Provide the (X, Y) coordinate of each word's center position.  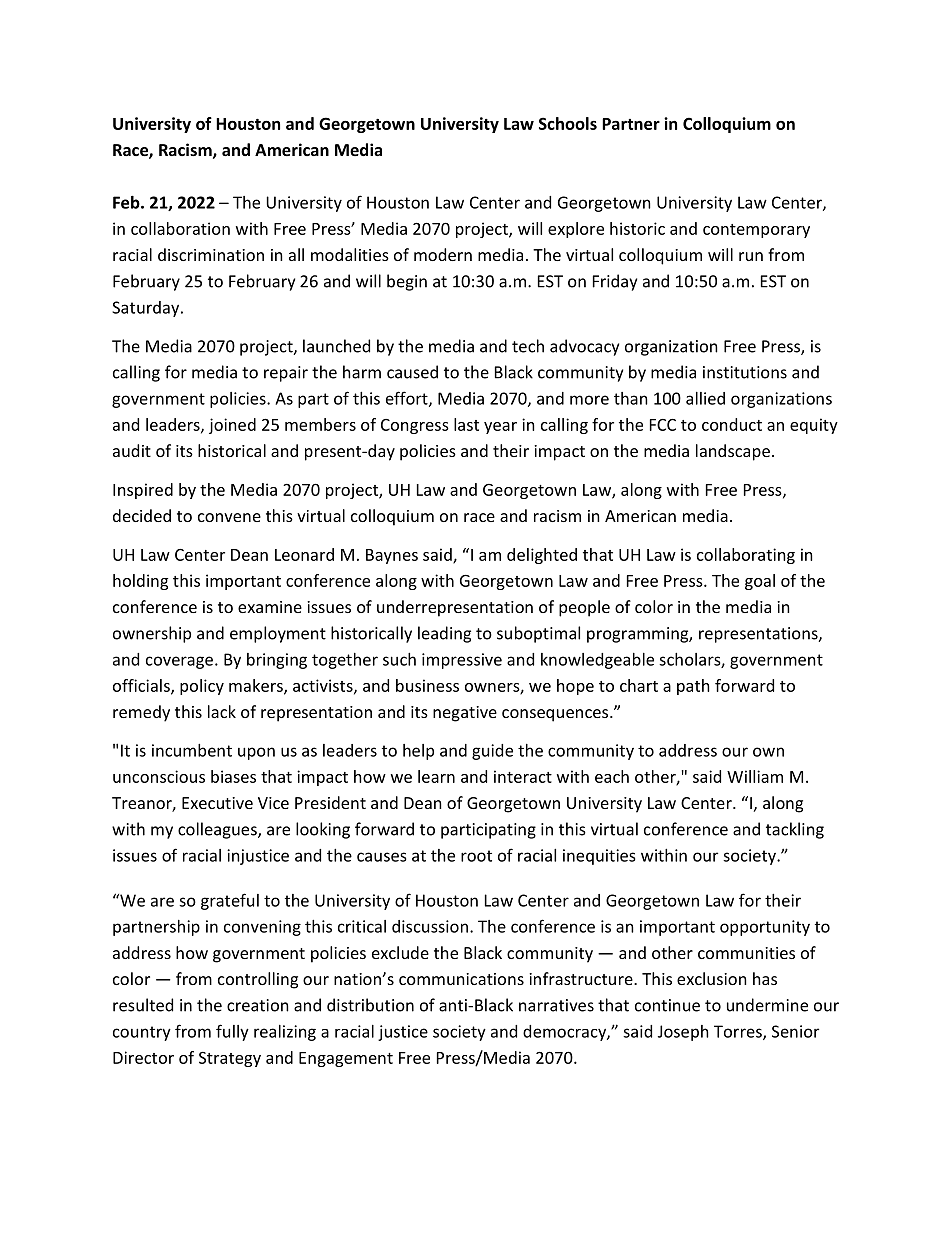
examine (270, 607)
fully (232, 1032)
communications (461, 979)
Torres (739, 1032)
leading (444, 634)
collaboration (180, 228)
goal (760, 582)
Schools (568, 123)
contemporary (756, 231)
